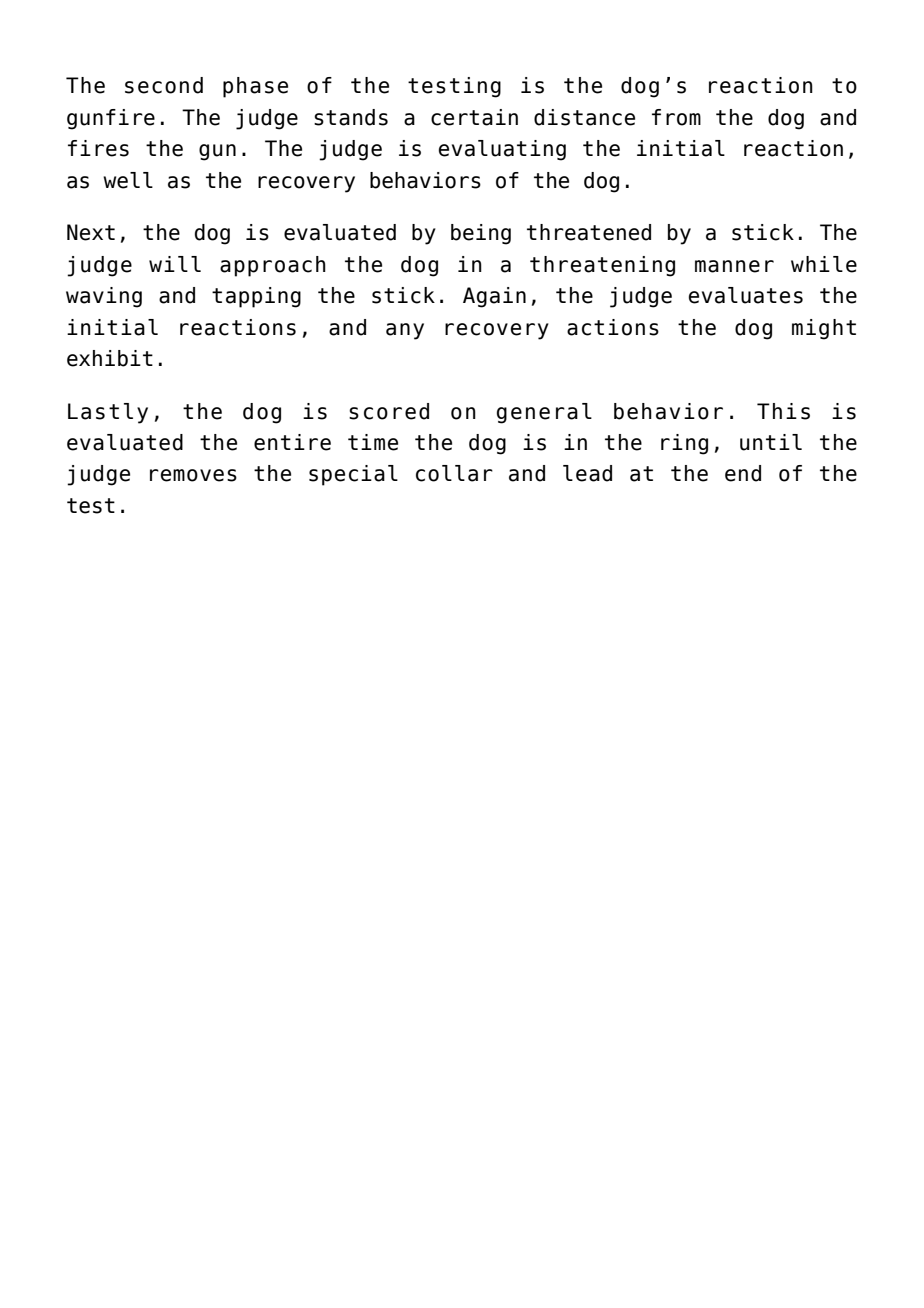 The image size is (924, 1308). What do you see at coordinates (589, 232) in the page?
I see `threatened` at bounding box center [589, 232].
